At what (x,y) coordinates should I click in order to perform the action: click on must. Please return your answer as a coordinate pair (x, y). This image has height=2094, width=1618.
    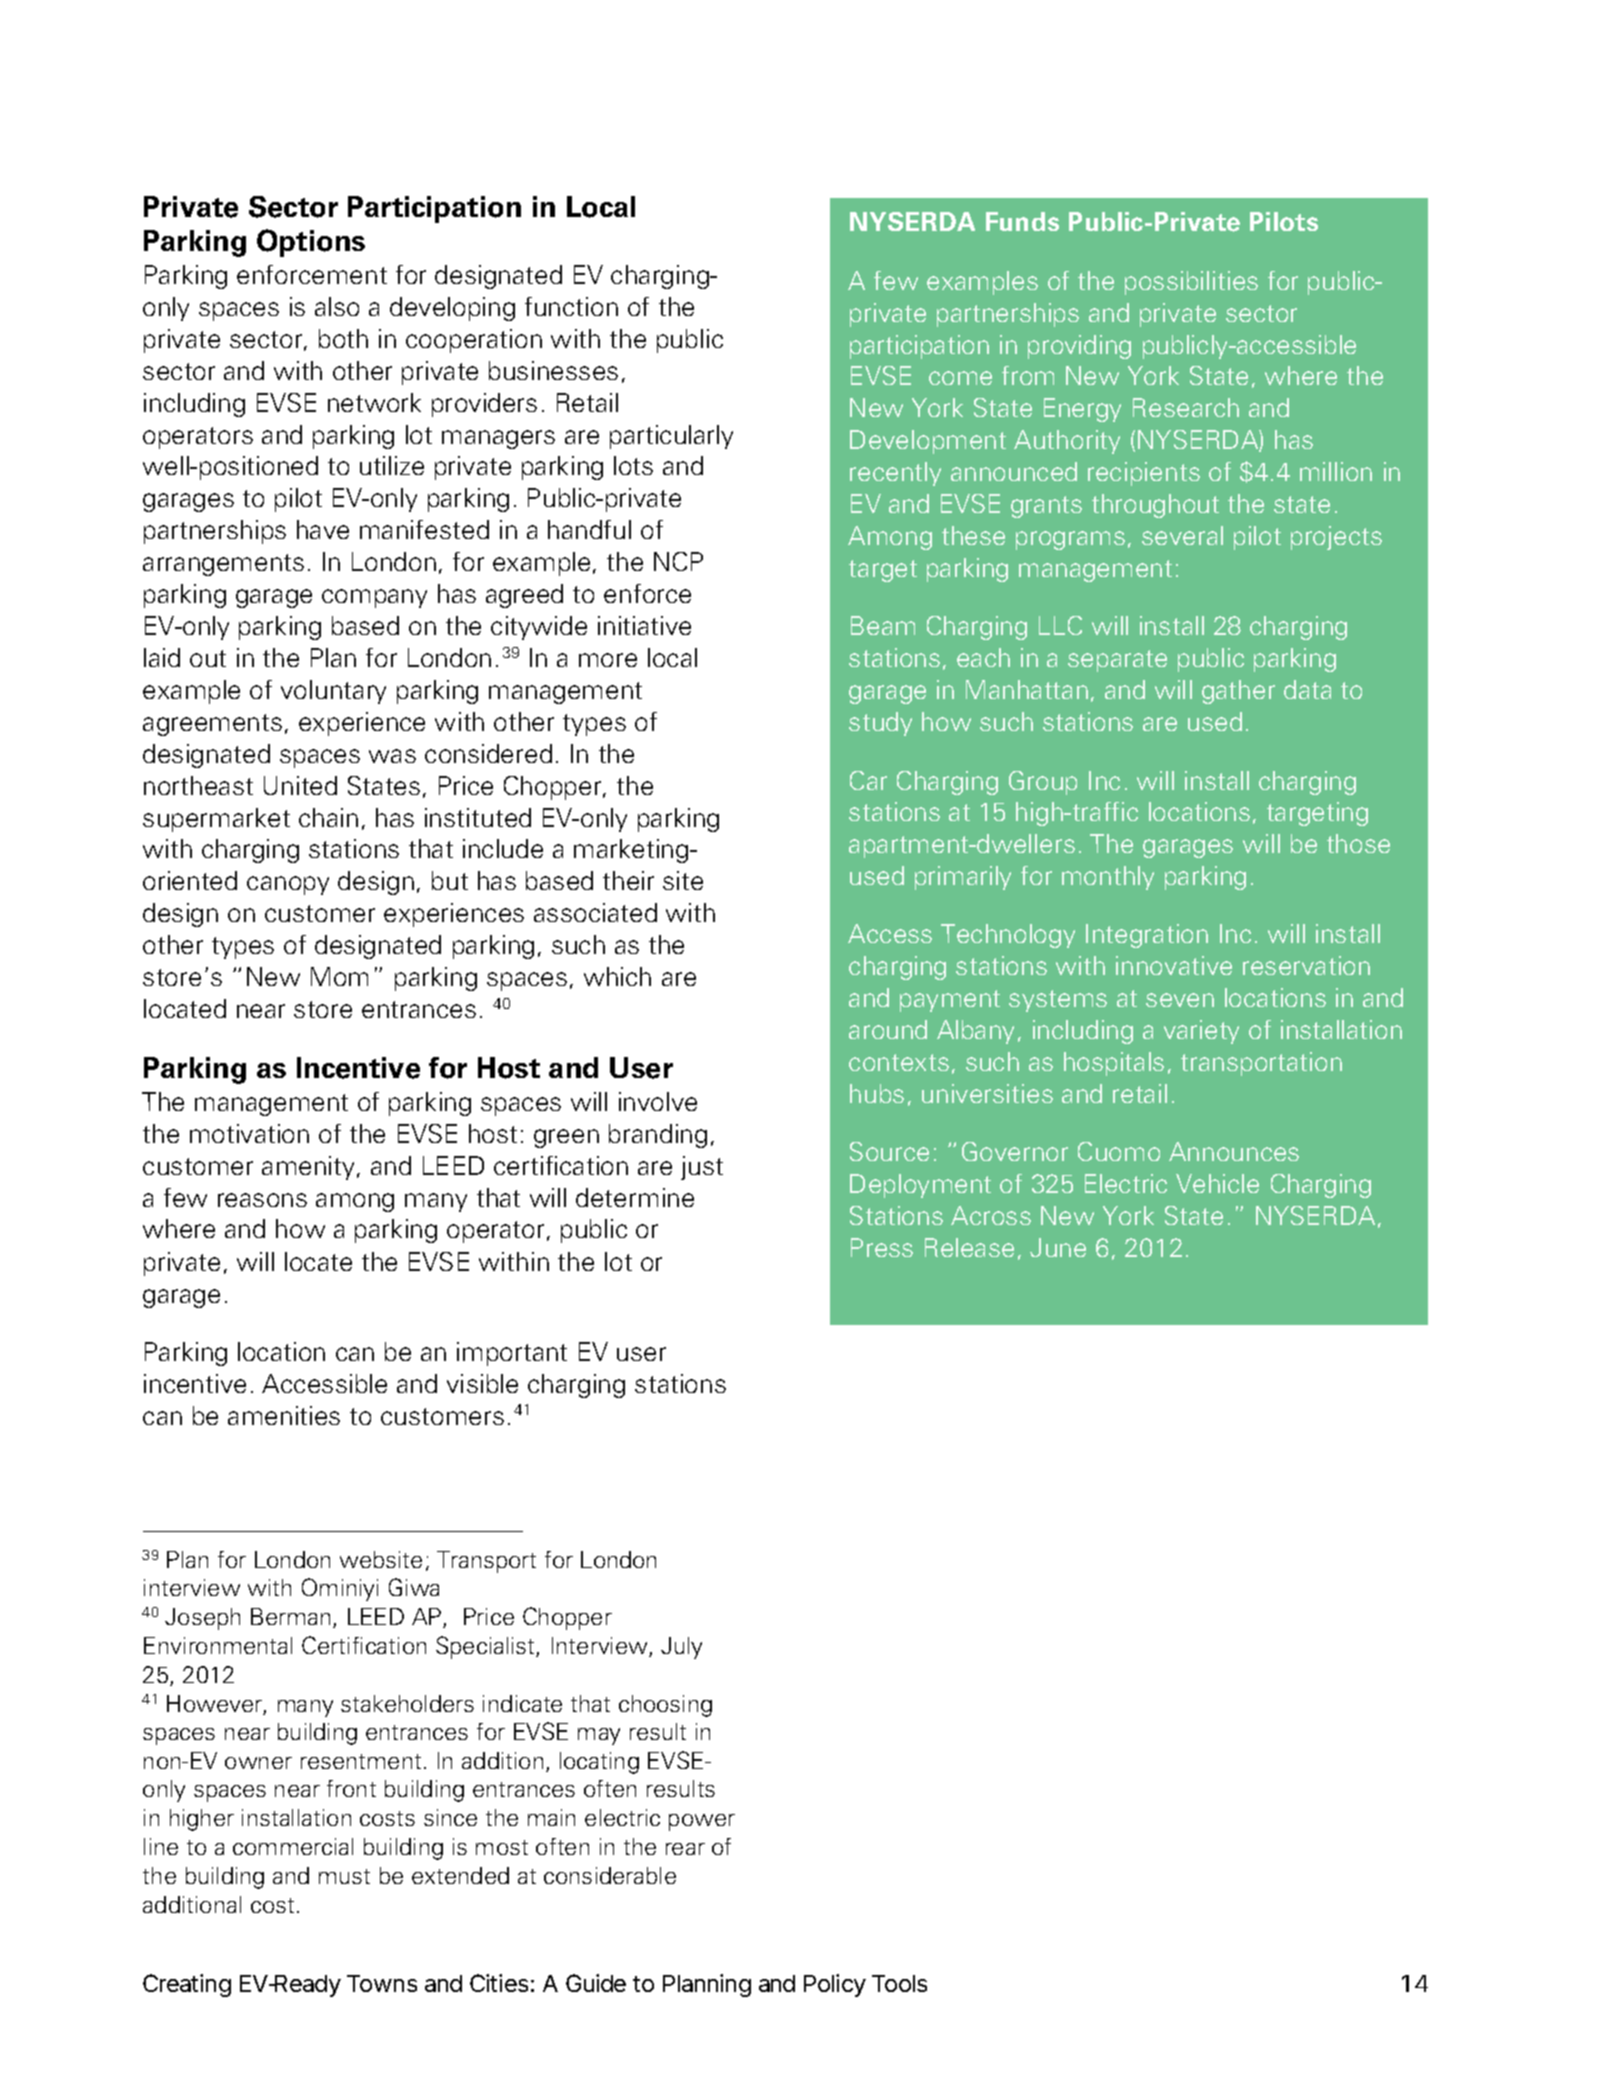
    Looking at the image, I should click on (344, 1876).
